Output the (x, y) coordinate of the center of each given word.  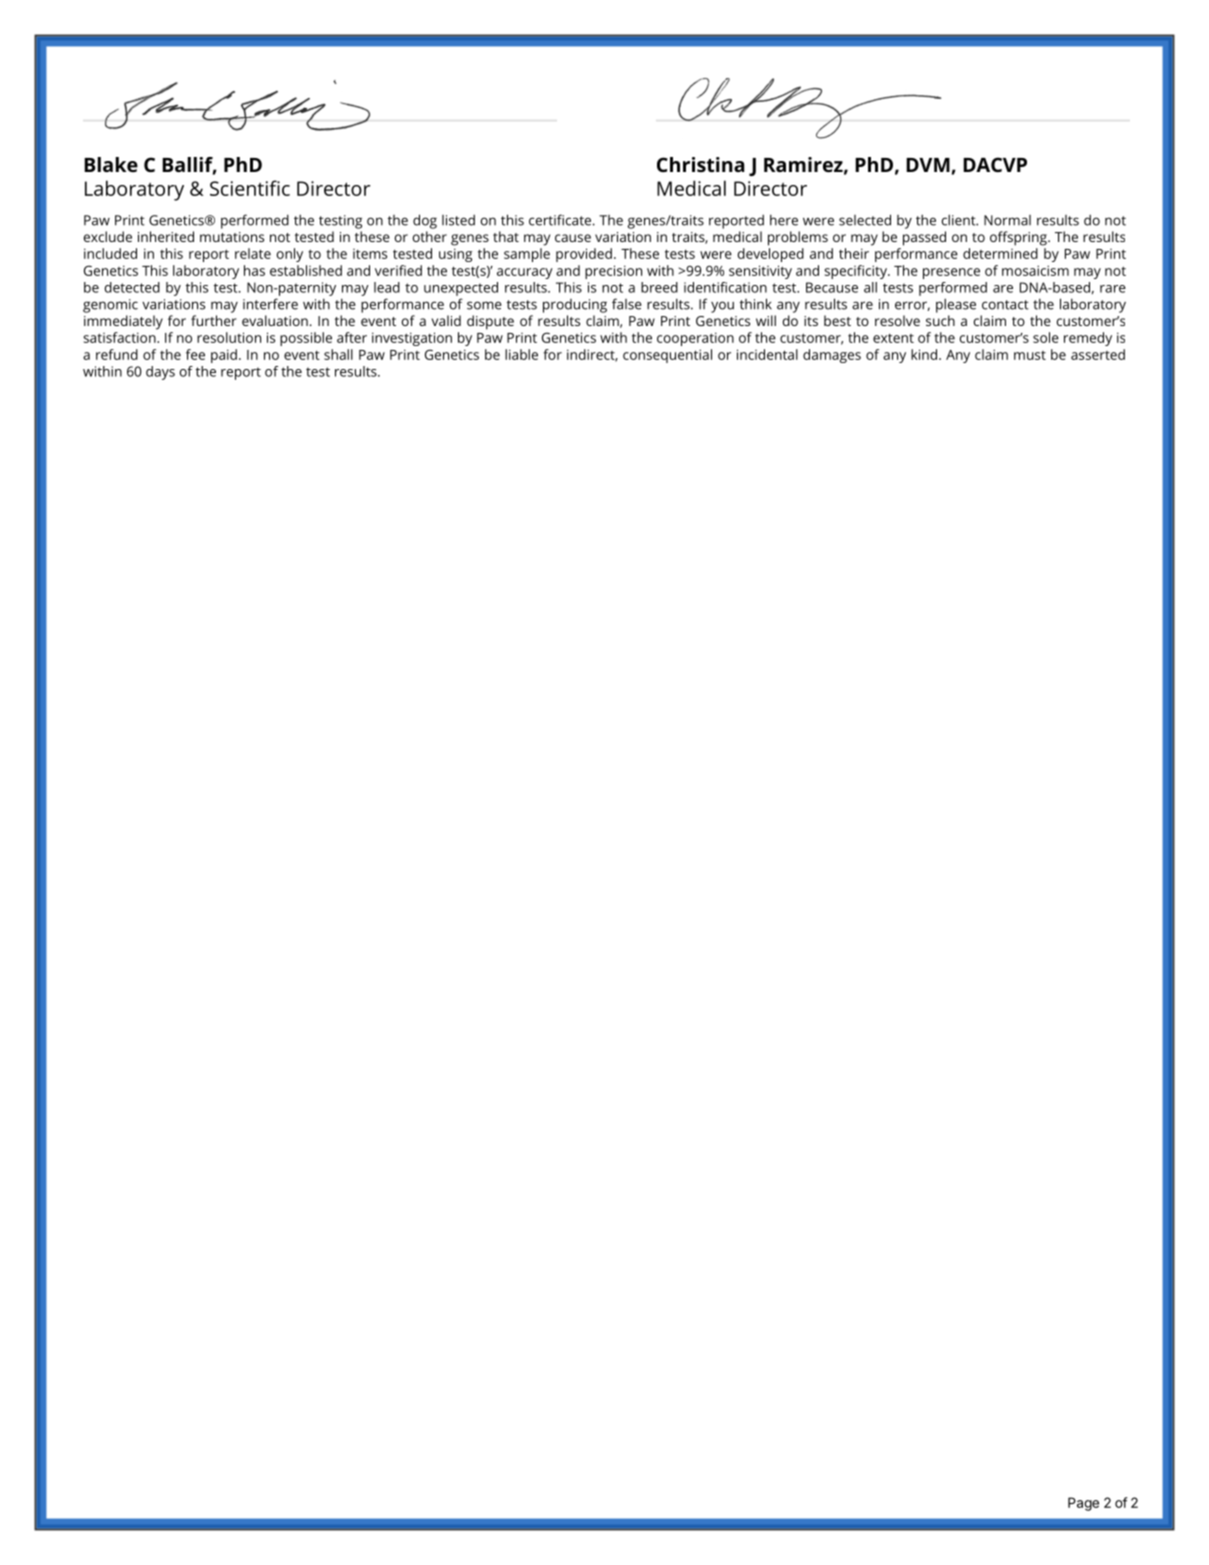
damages (832, 356)
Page (1083, 1504)
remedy (1088, 339)
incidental (767, 354)
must (1030, 355)
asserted (1098, 354)
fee (195, 354)
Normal (1007, 220)
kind (924, 354)
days (160, 373)
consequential (667, 356)
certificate (560, 220)
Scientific (250, 188)
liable (521, 354)
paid (224, 356)
